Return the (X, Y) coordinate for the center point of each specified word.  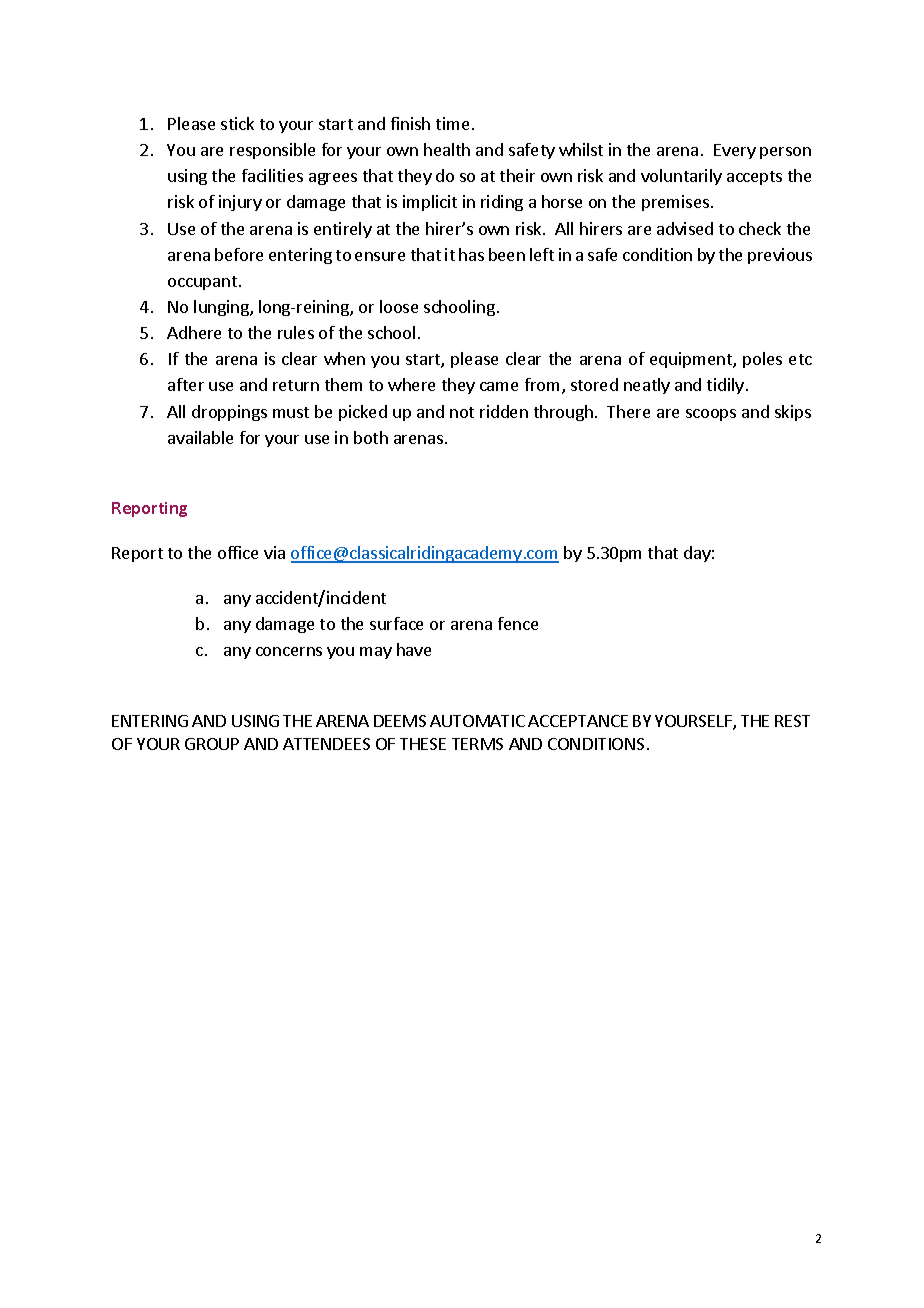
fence (518, 623)
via (274, 552)
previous (780, 256)
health (447, 149)
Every (735, 151)
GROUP (212, 744)
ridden (504, 411)
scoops (711, 415)
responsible (272, 151)
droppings (229, 413)
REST (792, 721)
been (507, 254)
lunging (222, 308)
